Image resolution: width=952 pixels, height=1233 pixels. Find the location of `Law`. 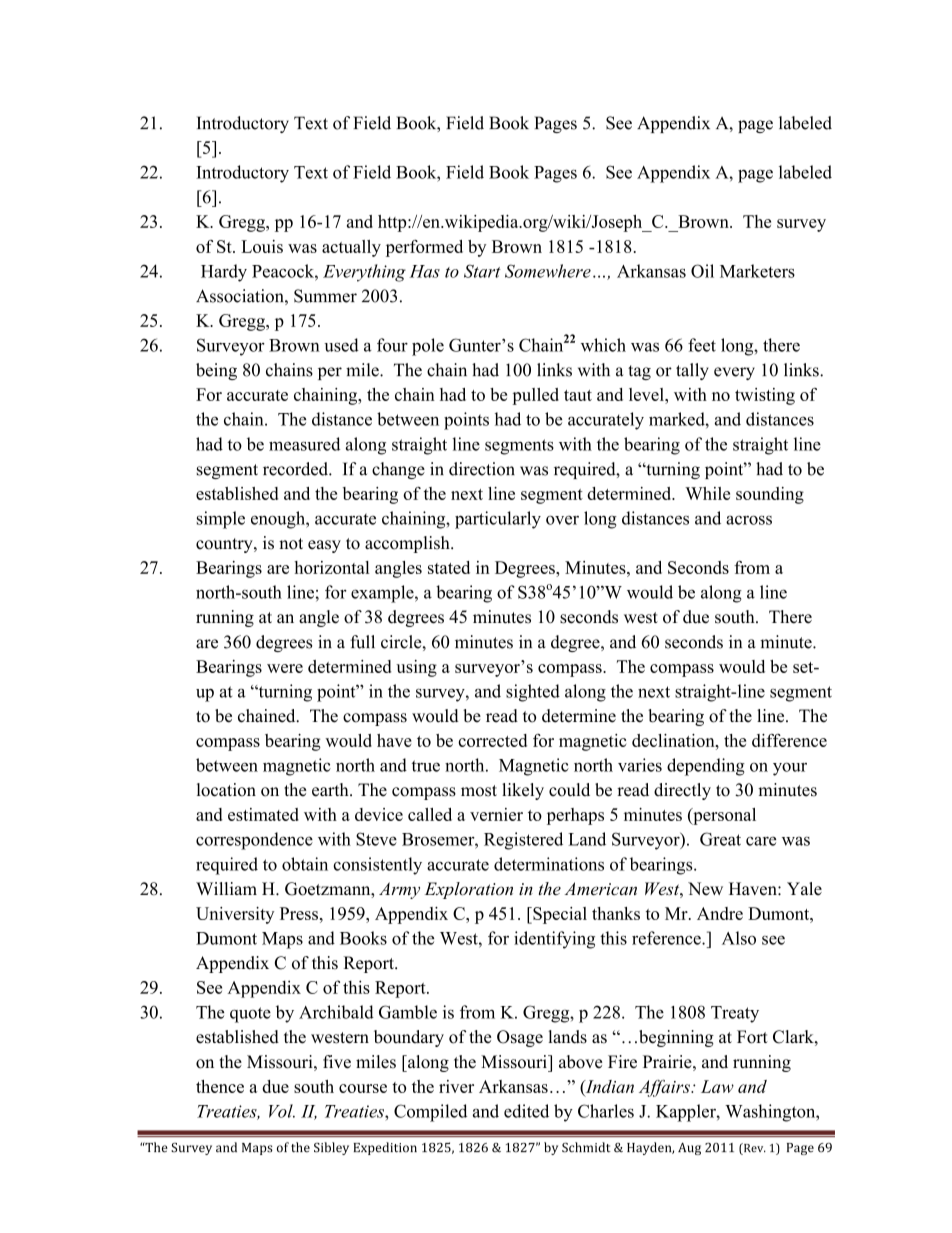

Law is located at coordinates (717, 1086).
